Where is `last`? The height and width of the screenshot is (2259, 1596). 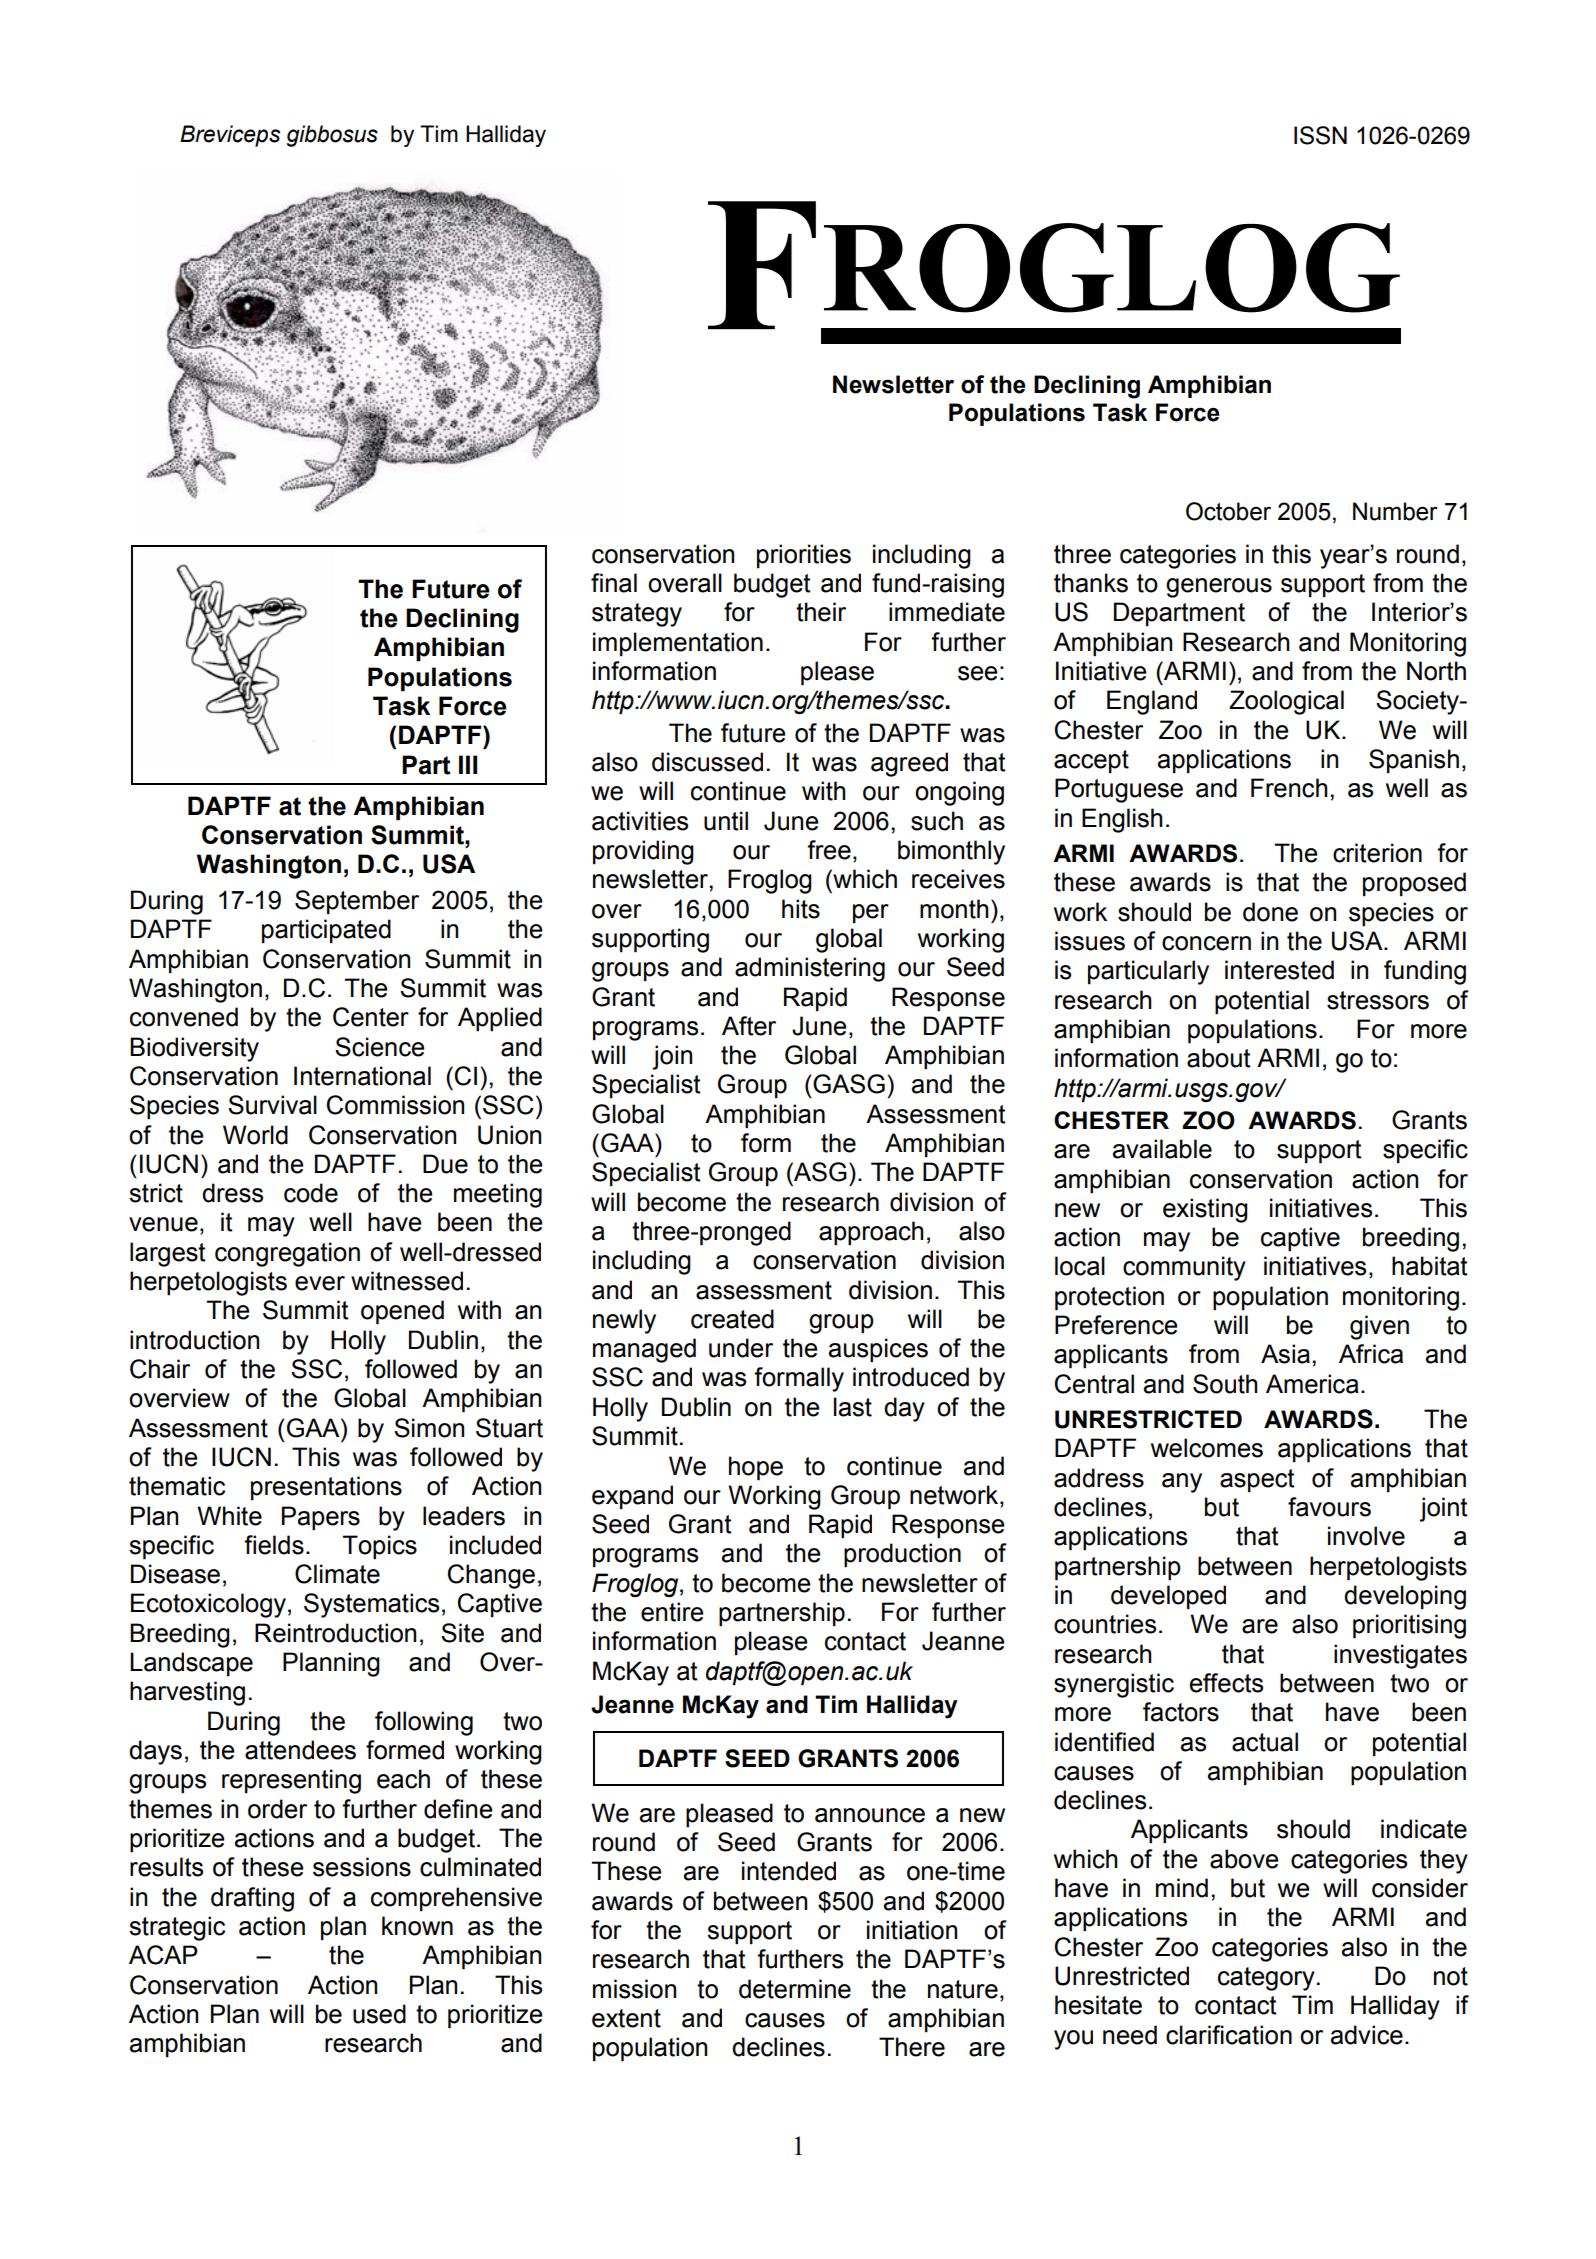 last is located at coordinates (853, 1407).
